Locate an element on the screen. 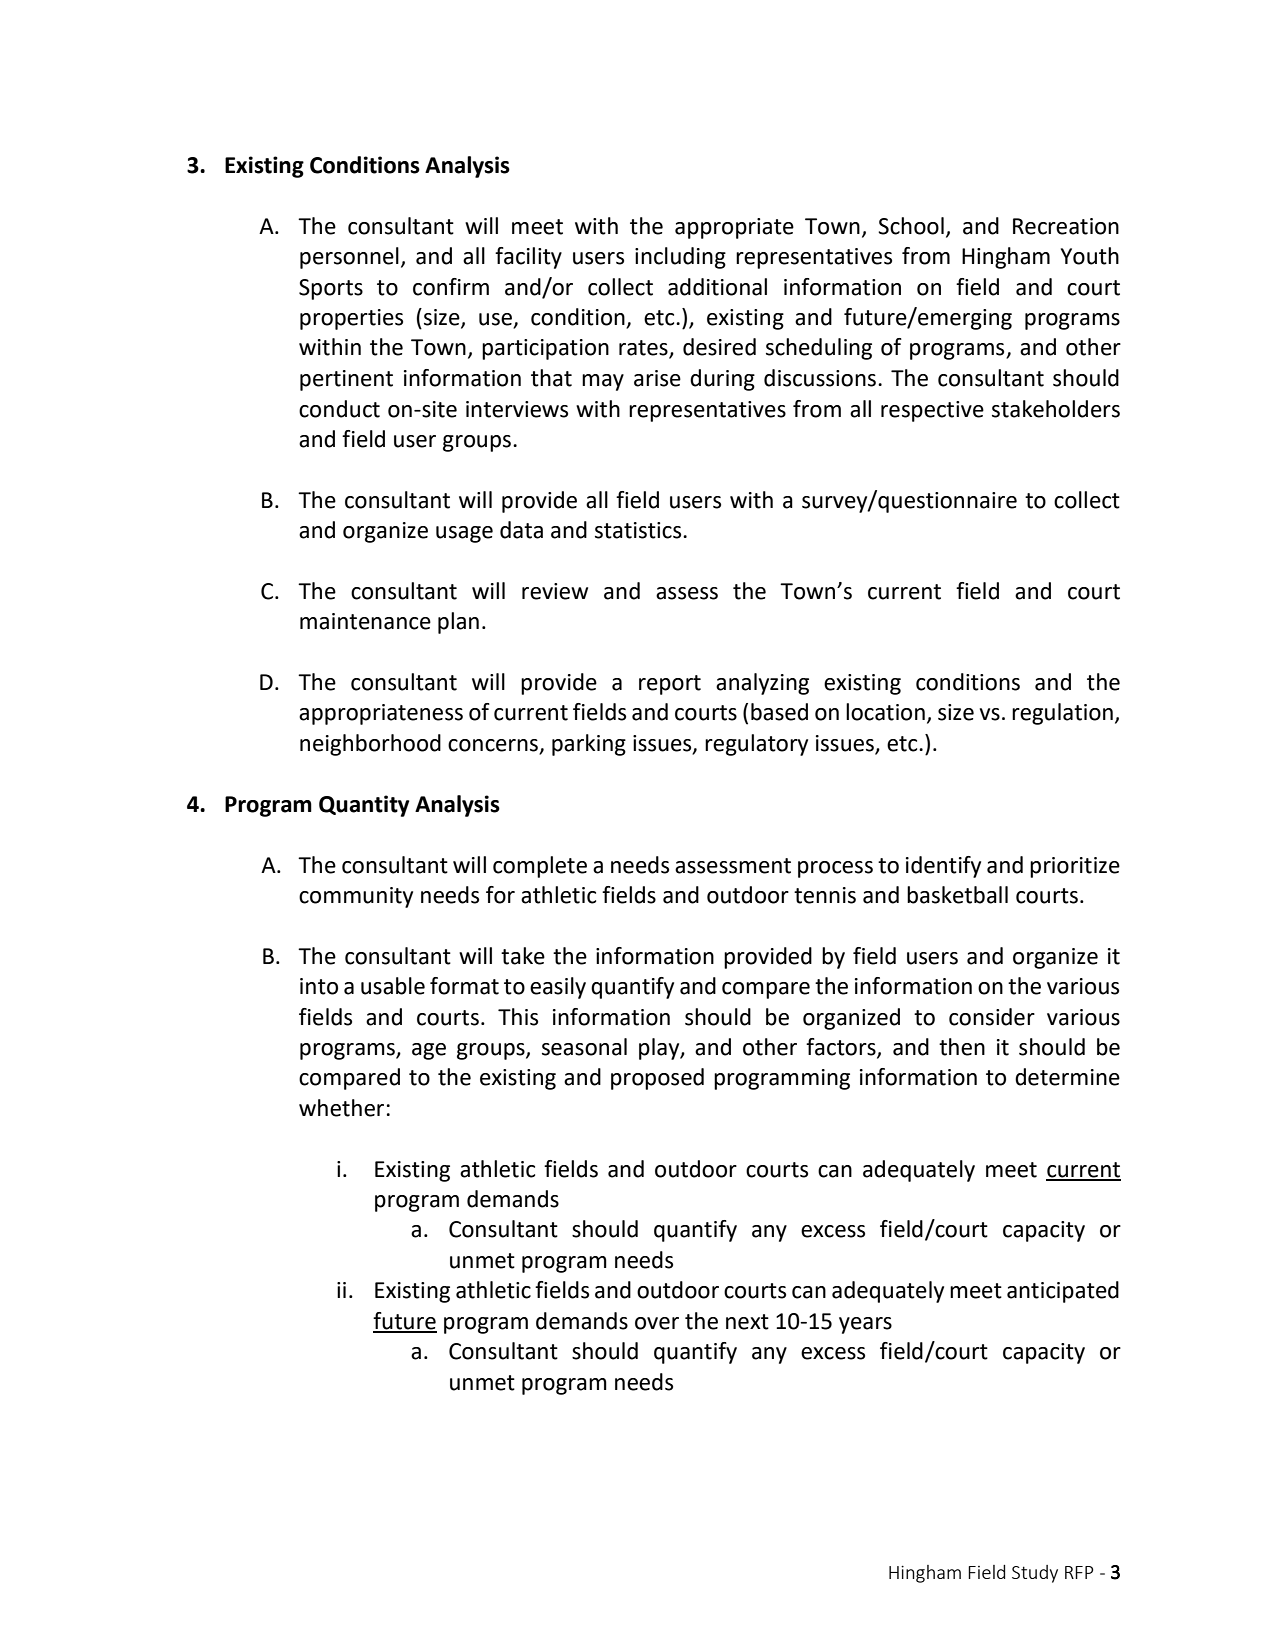 The image size is (1270, 1644). Recreation is located at coordinates (1066, 226).
